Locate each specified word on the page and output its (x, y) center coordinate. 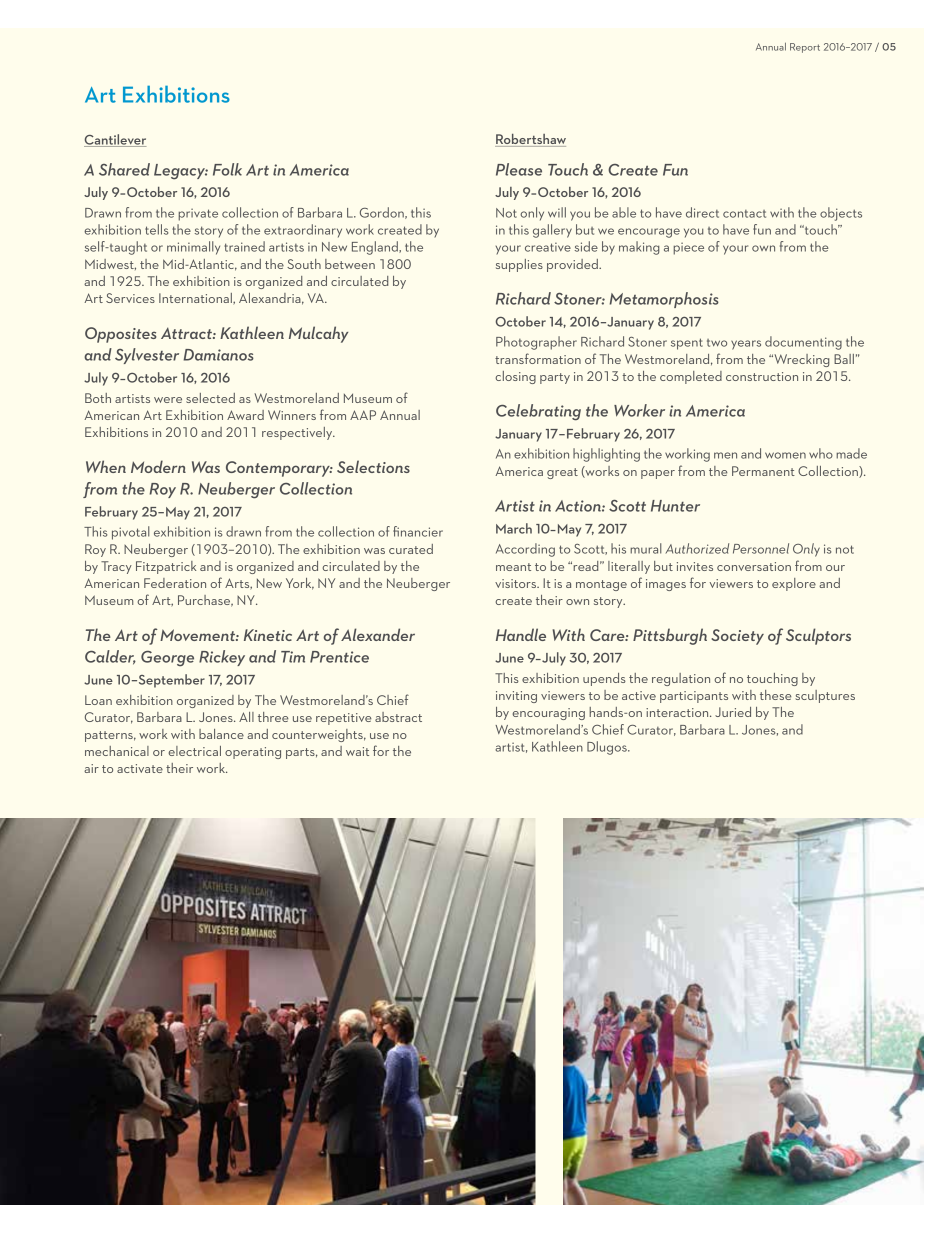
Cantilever (115, 140)
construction (762, 376)
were (168, 400)
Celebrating (538, 412)
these (775, 695)
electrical (194, 751)
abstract (398, 717)
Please (519, 169)
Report (805, 48)
